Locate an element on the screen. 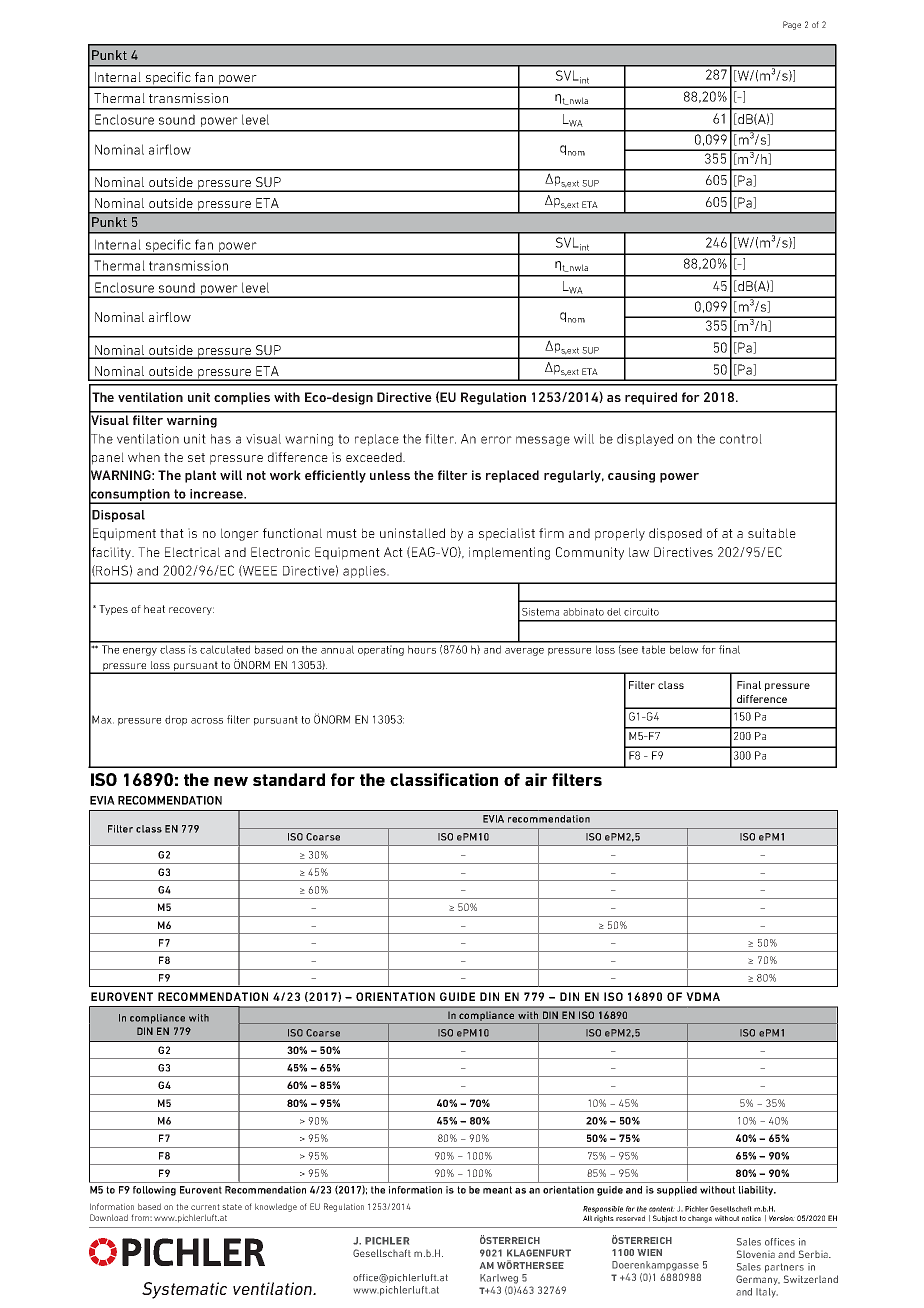 The image size is (924, 1308). complies is located at coordinates (242, 398).
